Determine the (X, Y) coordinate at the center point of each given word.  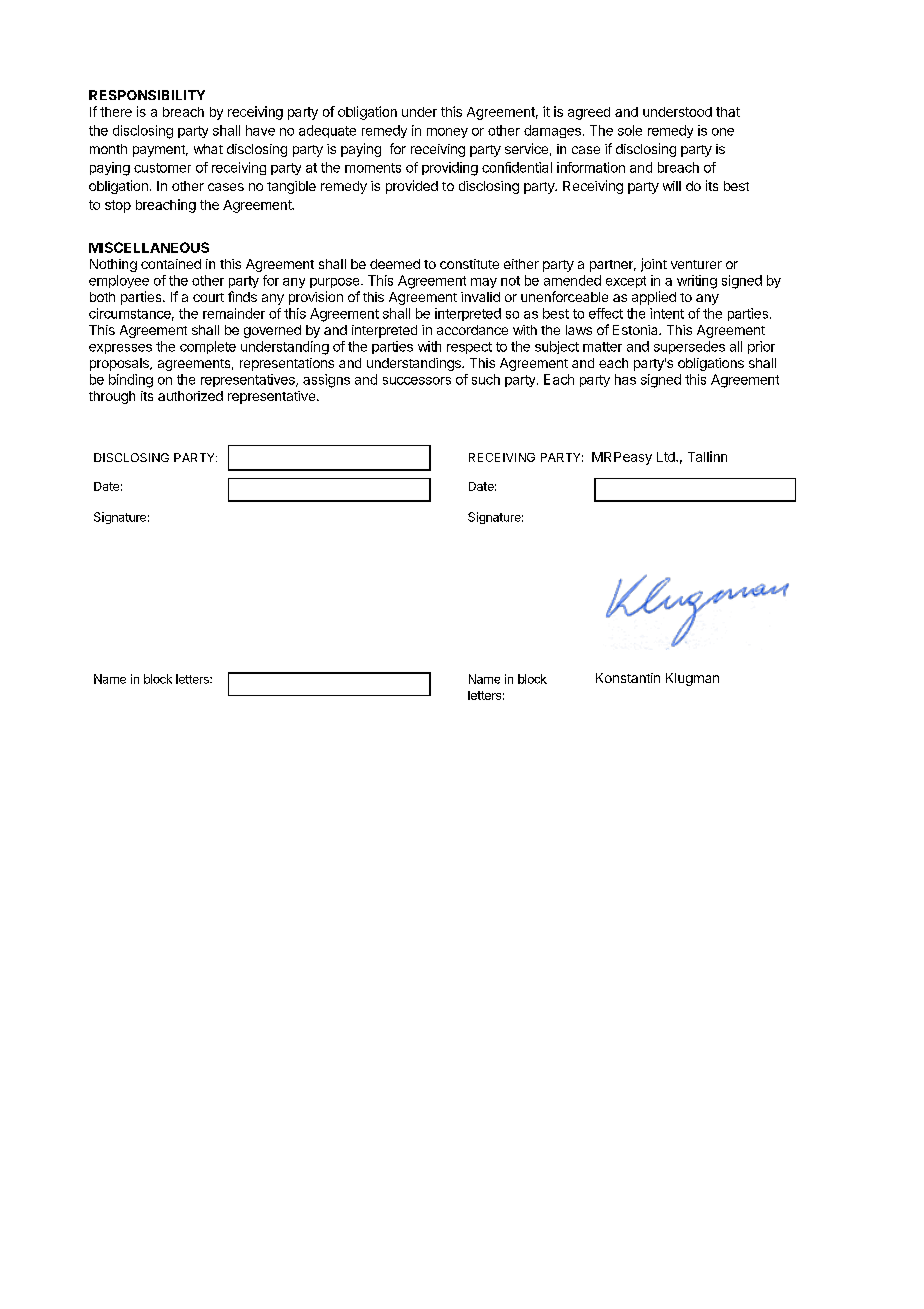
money (447, 133)
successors (417, 381)
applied (654, 298)
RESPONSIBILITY (147, 95)
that (728, 112)
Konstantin (628, 678)
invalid (480, 297)
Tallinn (707, 456)
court (208, 297)
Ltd (667, 457)
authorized (190, 396)
